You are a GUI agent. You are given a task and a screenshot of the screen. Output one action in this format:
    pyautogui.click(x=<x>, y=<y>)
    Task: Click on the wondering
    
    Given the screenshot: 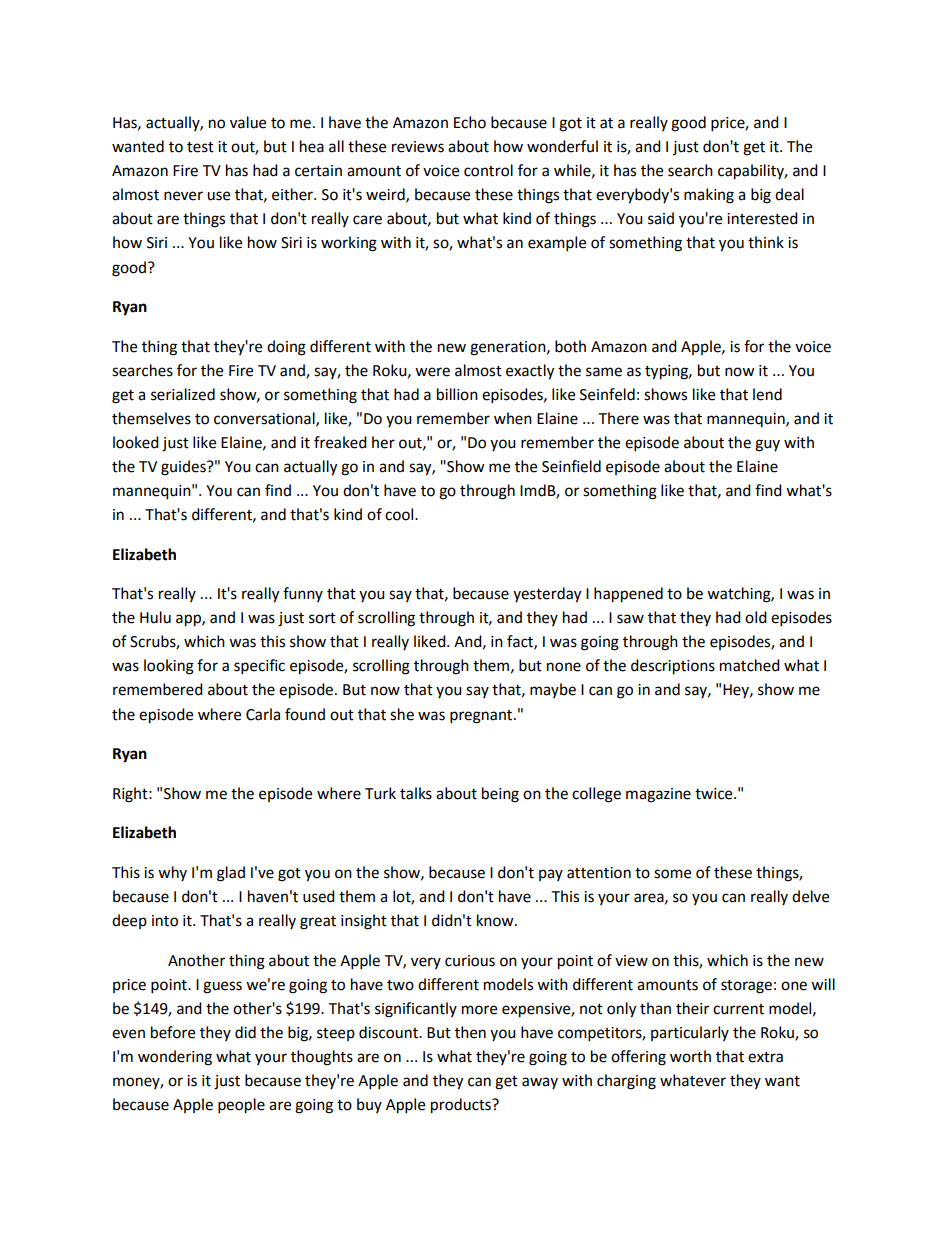 What is the action you would take?
    pyautogui.click(x=175, y=1058)
